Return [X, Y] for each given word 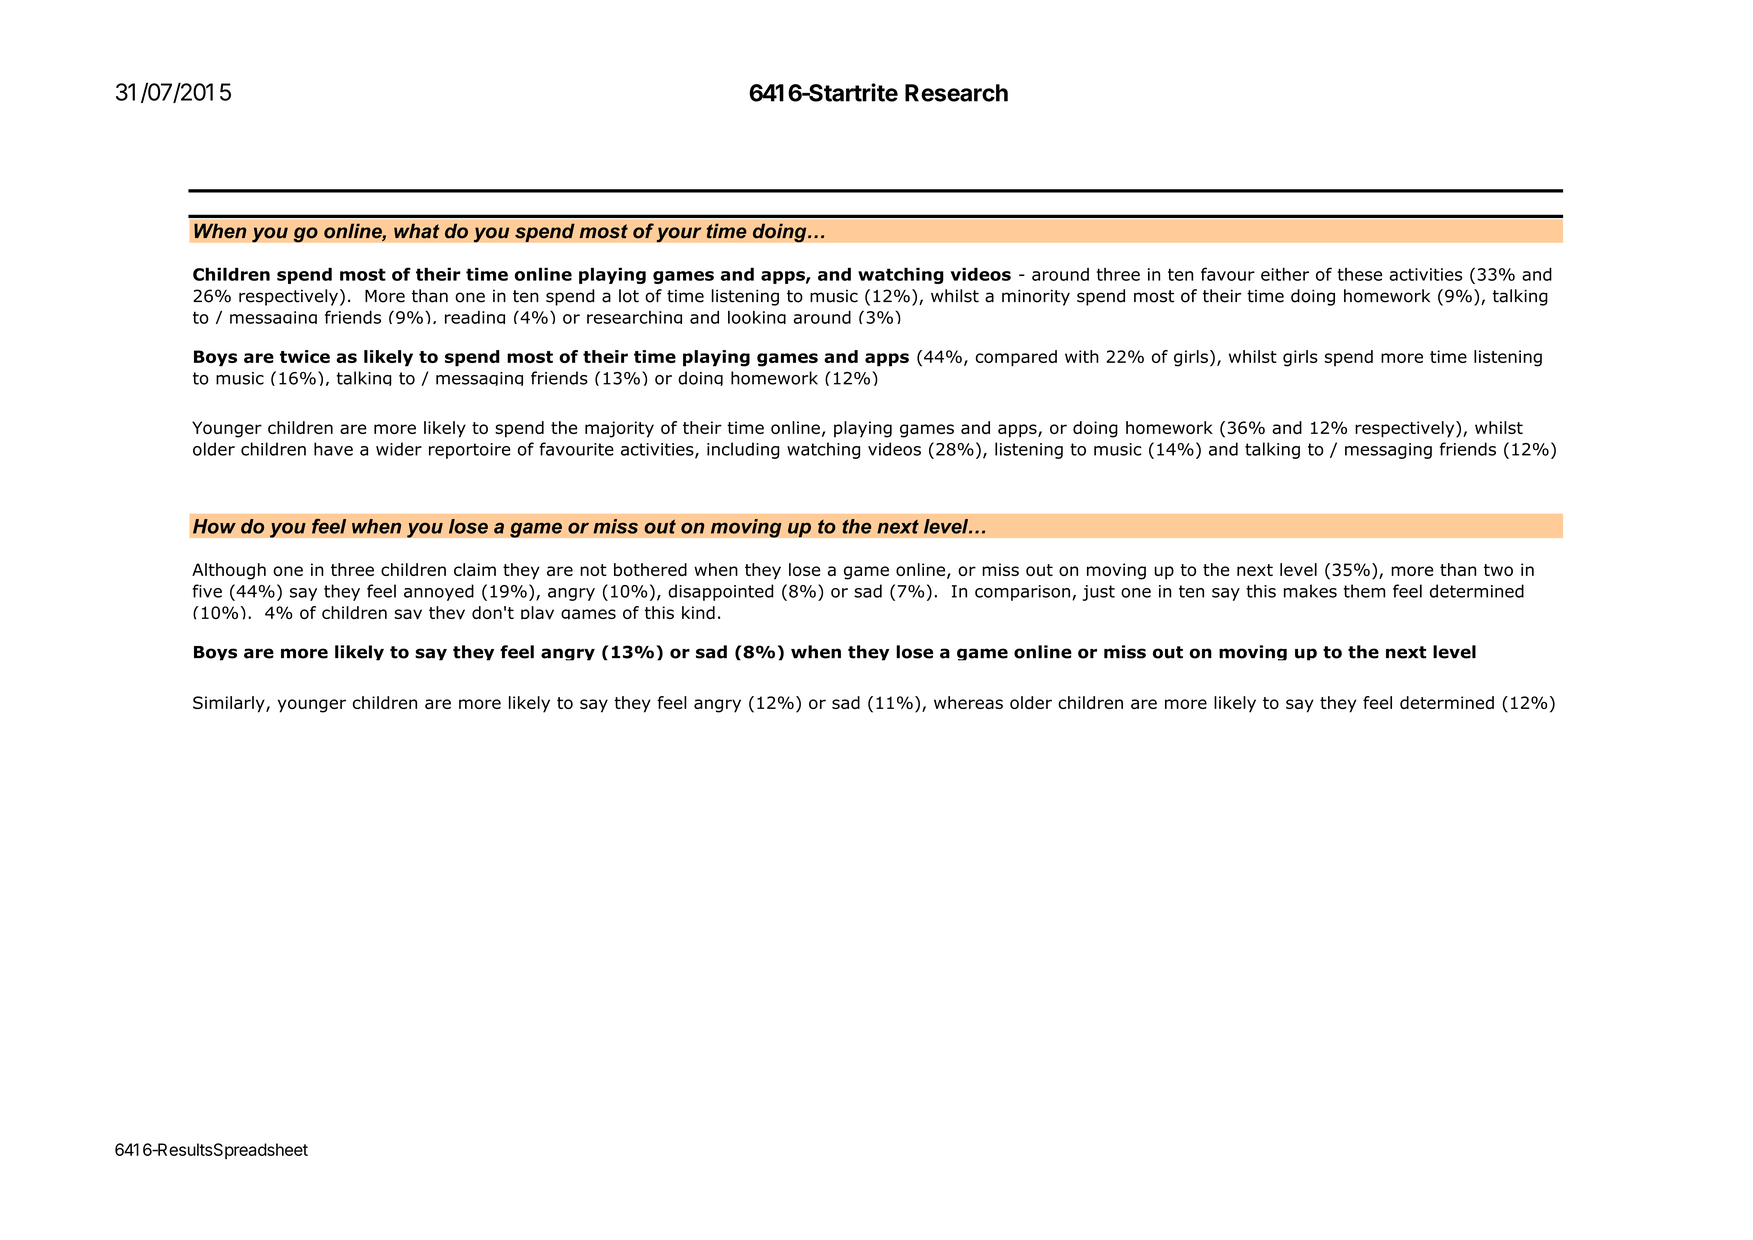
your [679, 235]
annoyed [439, 592]
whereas [968, 702]
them [1364, 591]
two [1498, 570]
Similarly [230, 704]
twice [305, 356]
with [1082, 356]
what [417, 231]
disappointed [721, 592]
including [743, 450]
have [333, 449]
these [1359, 274]
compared [1016, 358]
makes [1310, 591]
